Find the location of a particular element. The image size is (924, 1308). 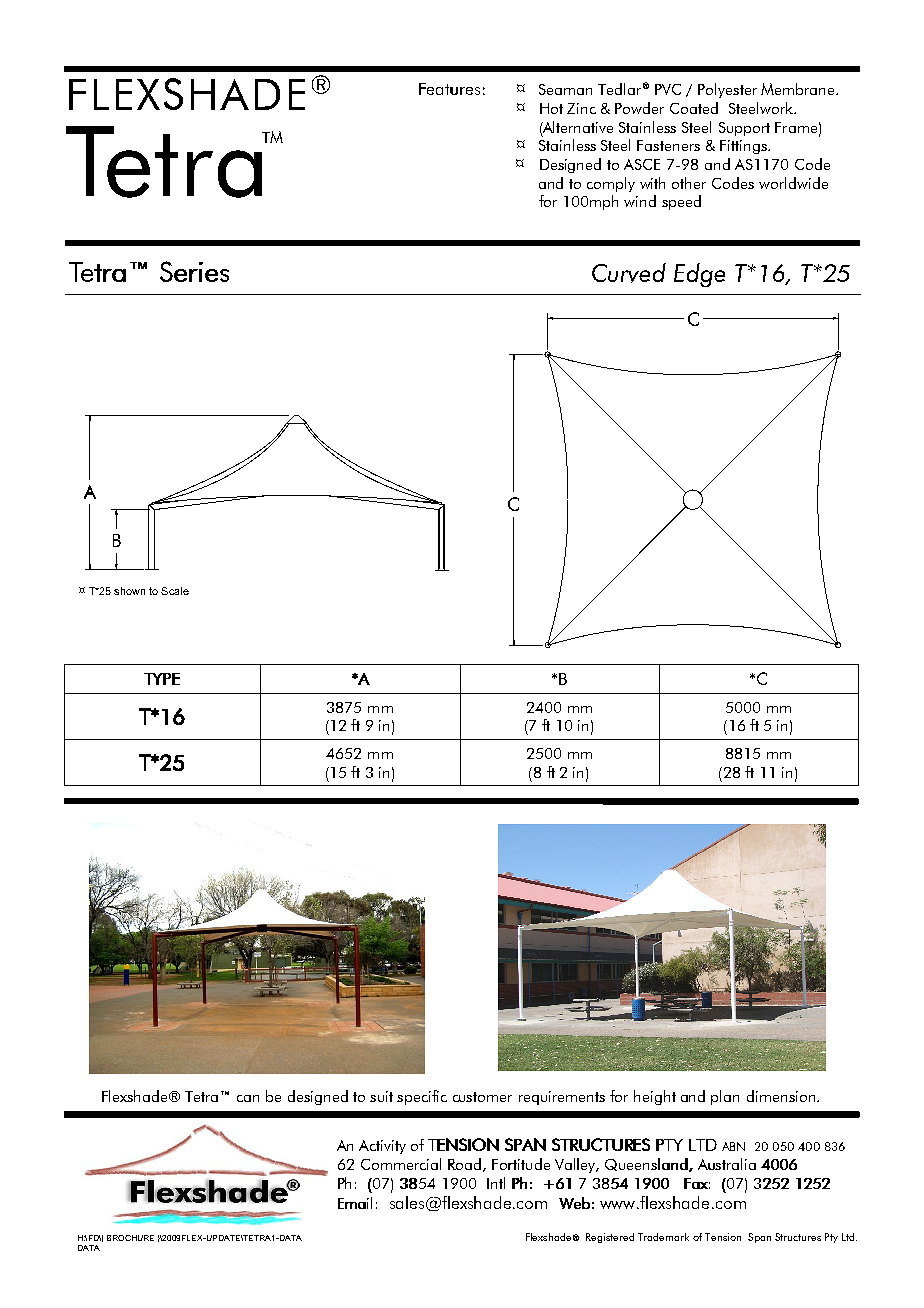

plan is located at coordinates (725, 1097).
